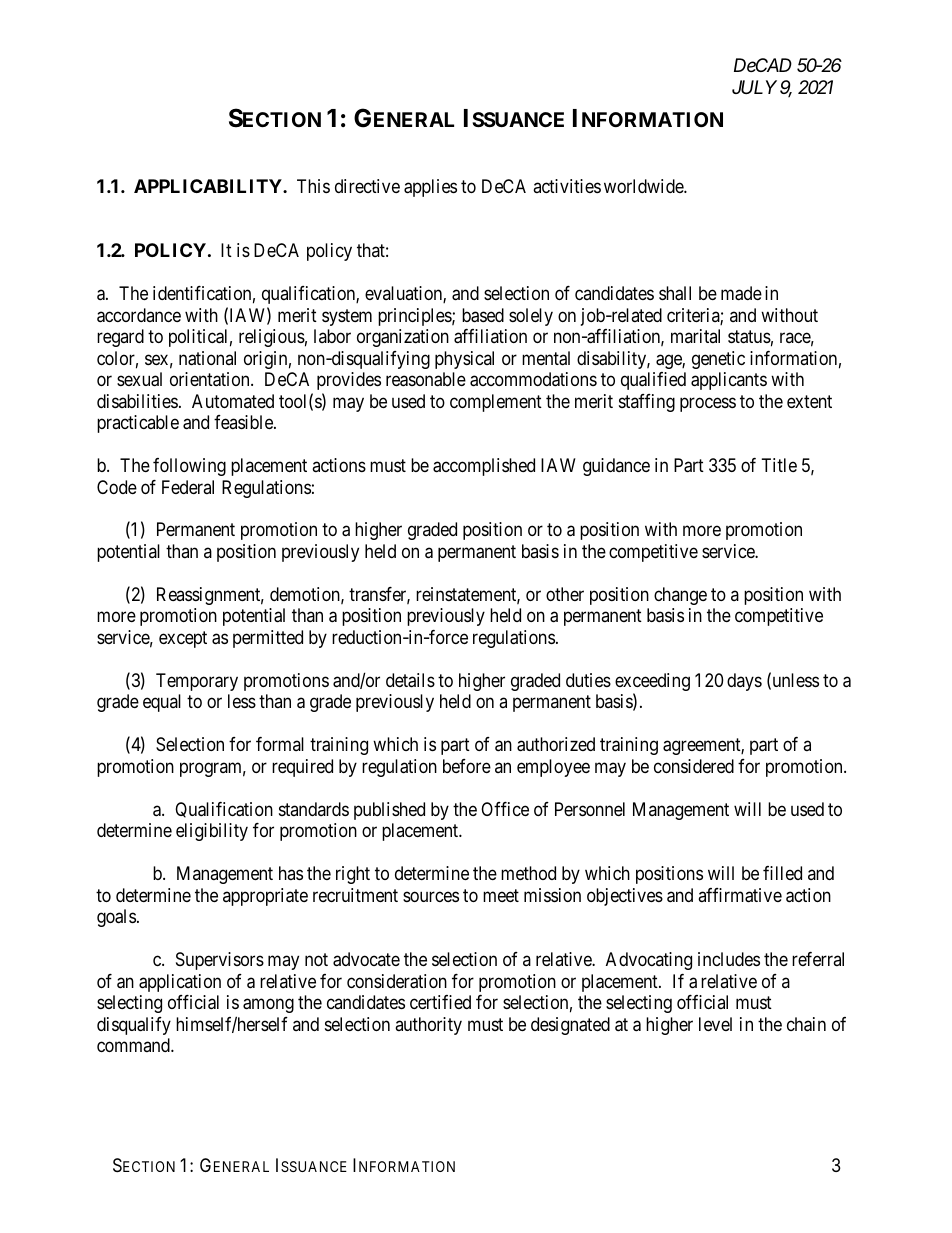 Image resolution: width=952 pixels, height=1233 pixels. What do you see at coordinates (680, 596) in the screenshot?
I see `change` at bounding box center [680, 596].
